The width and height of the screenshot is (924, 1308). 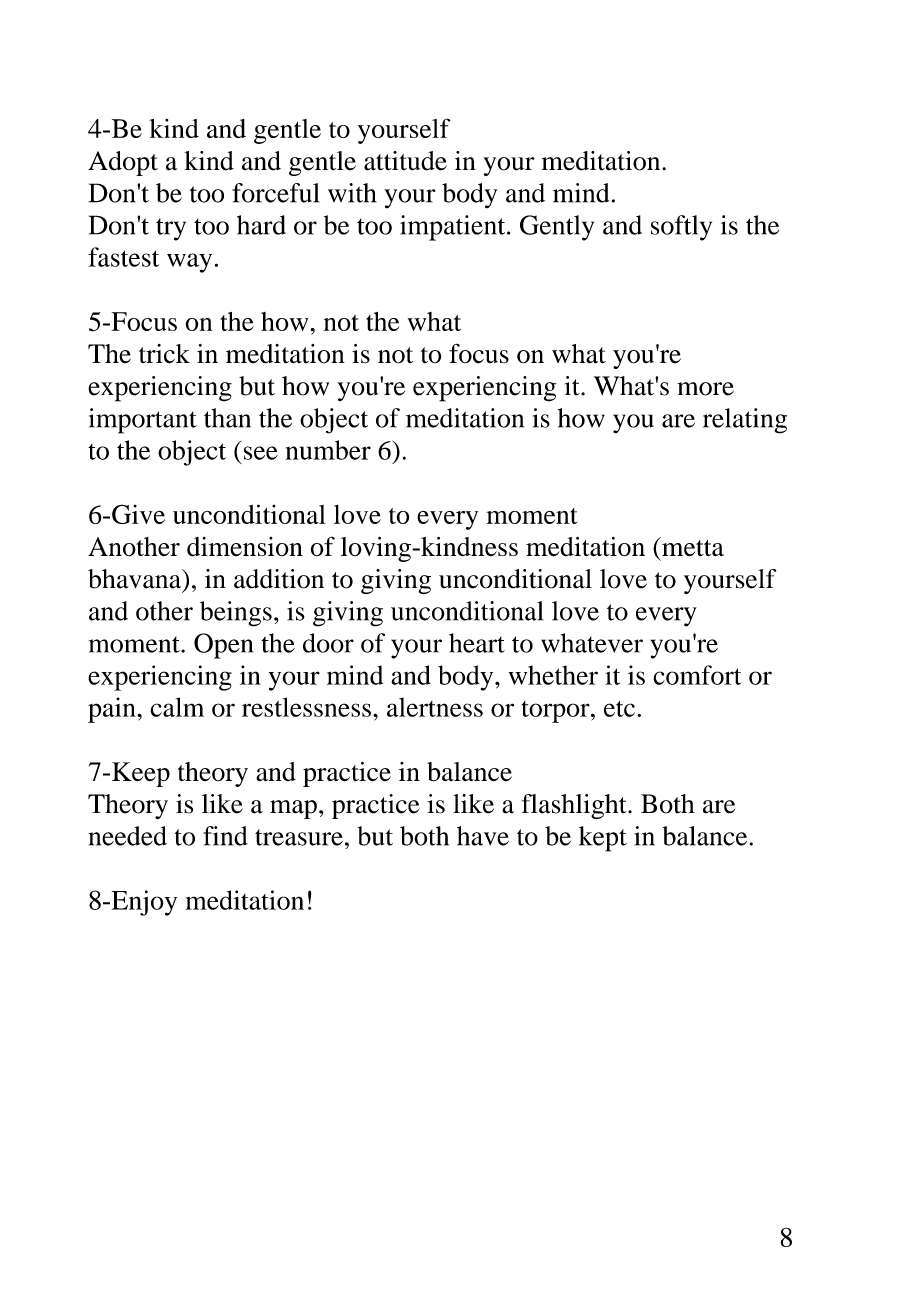 I want to click on Adopt, so click(x=123, y=163).
